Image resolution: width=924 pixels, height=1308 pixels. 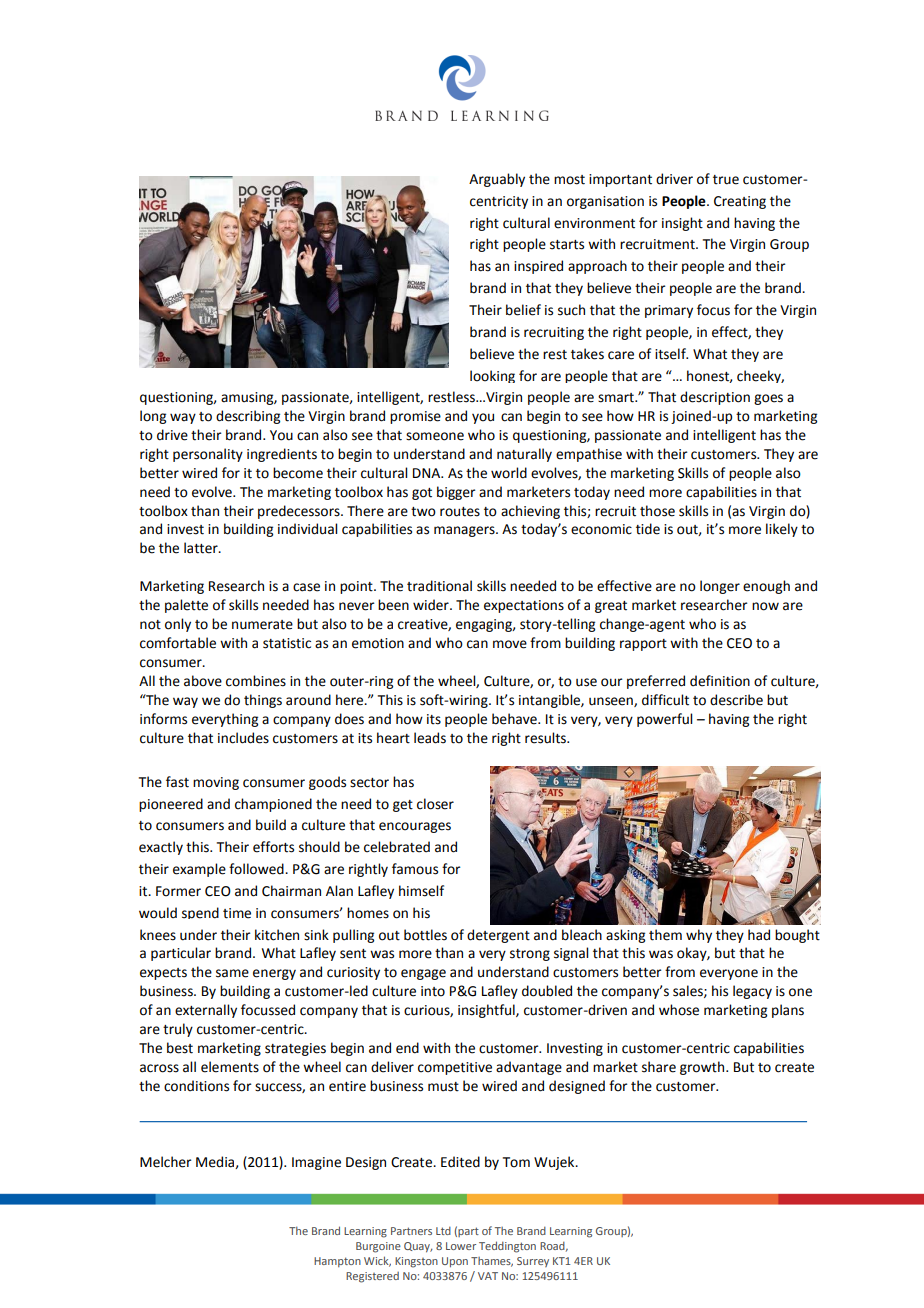 What do you see at coordinates (248, 417) in the document?
I see `describing` at bounding box center [248, 417].
